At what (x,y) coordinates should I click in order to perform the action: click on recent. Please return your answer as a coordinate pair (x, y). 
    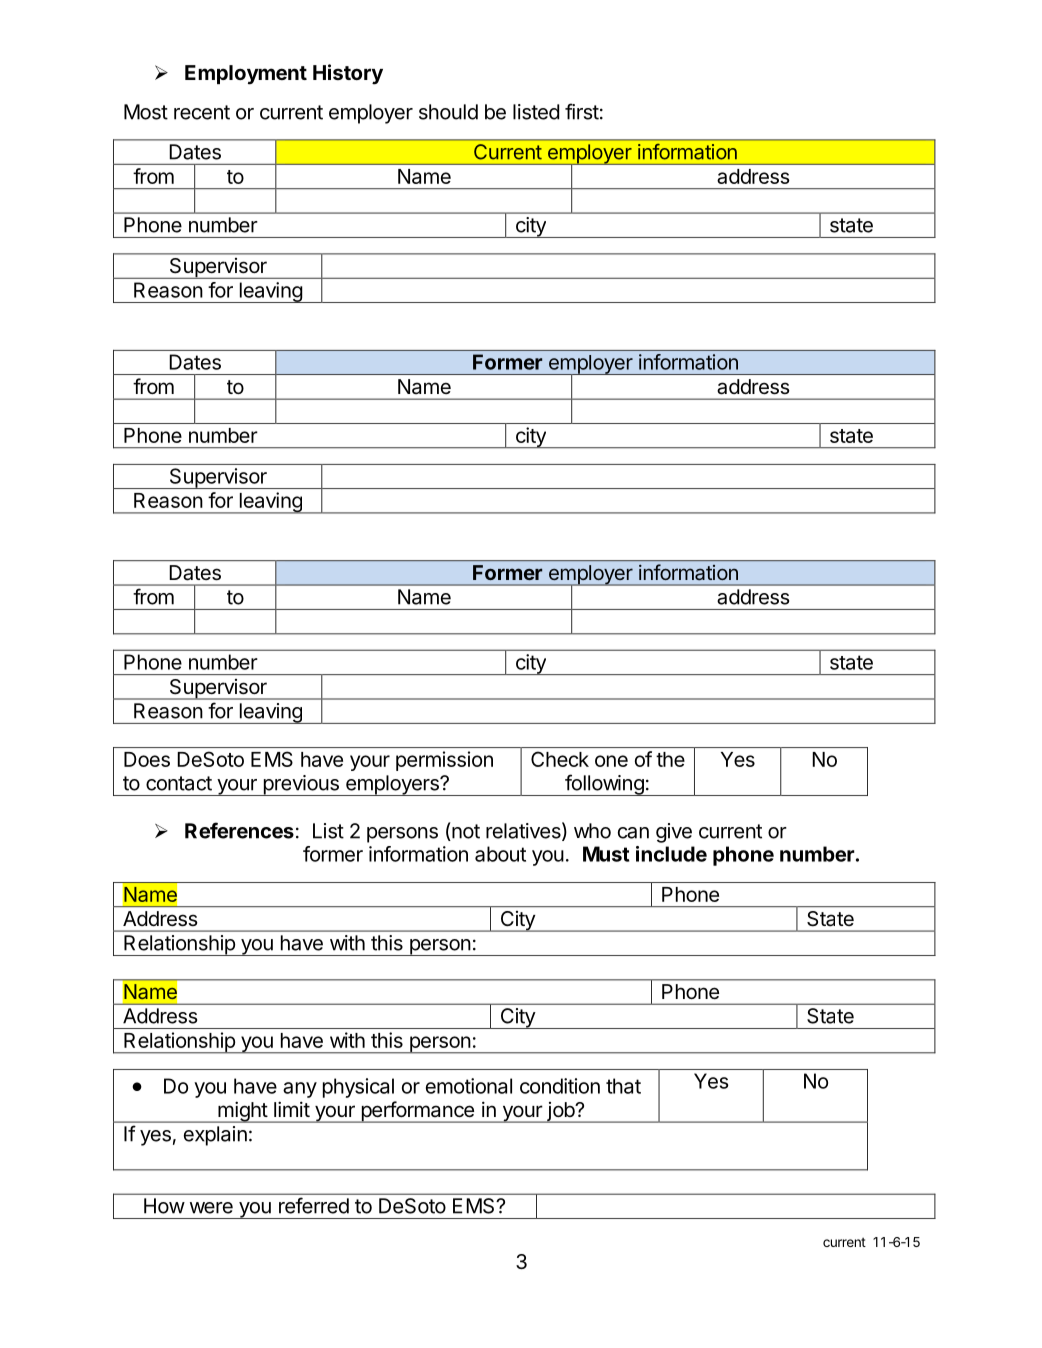
    Looking at the image, I should click on (202, 112).
